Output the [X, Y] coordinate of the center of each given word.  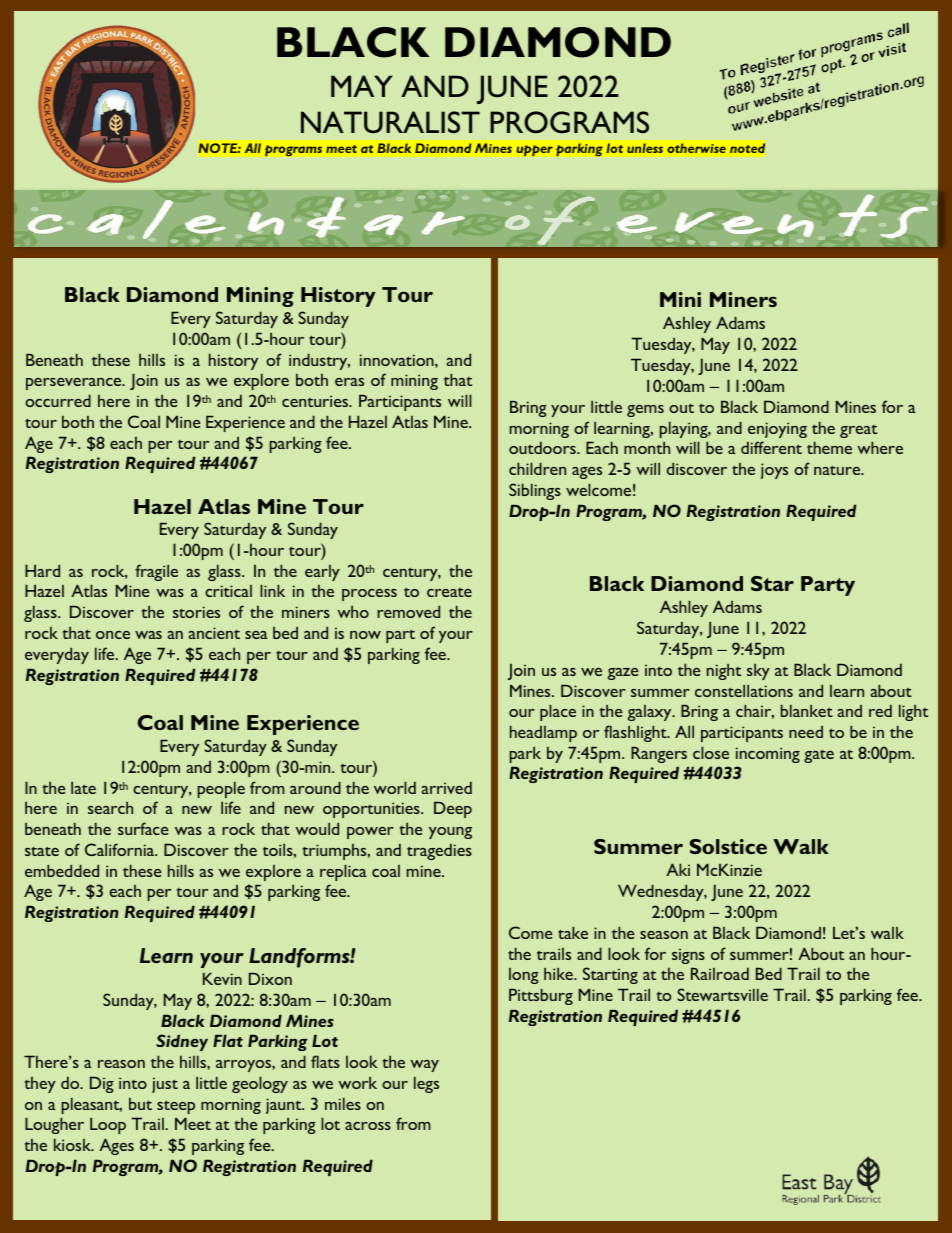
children [537, 468]
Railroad [720, 973]
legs [426, 1084]
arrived [447, 787]
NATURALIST [390, 122]
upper [534, 151]
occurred [58, 400]
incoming [768, 755]
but [140, 1104]
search [110, 808]
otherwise [696, 148]
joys [774, 471]
